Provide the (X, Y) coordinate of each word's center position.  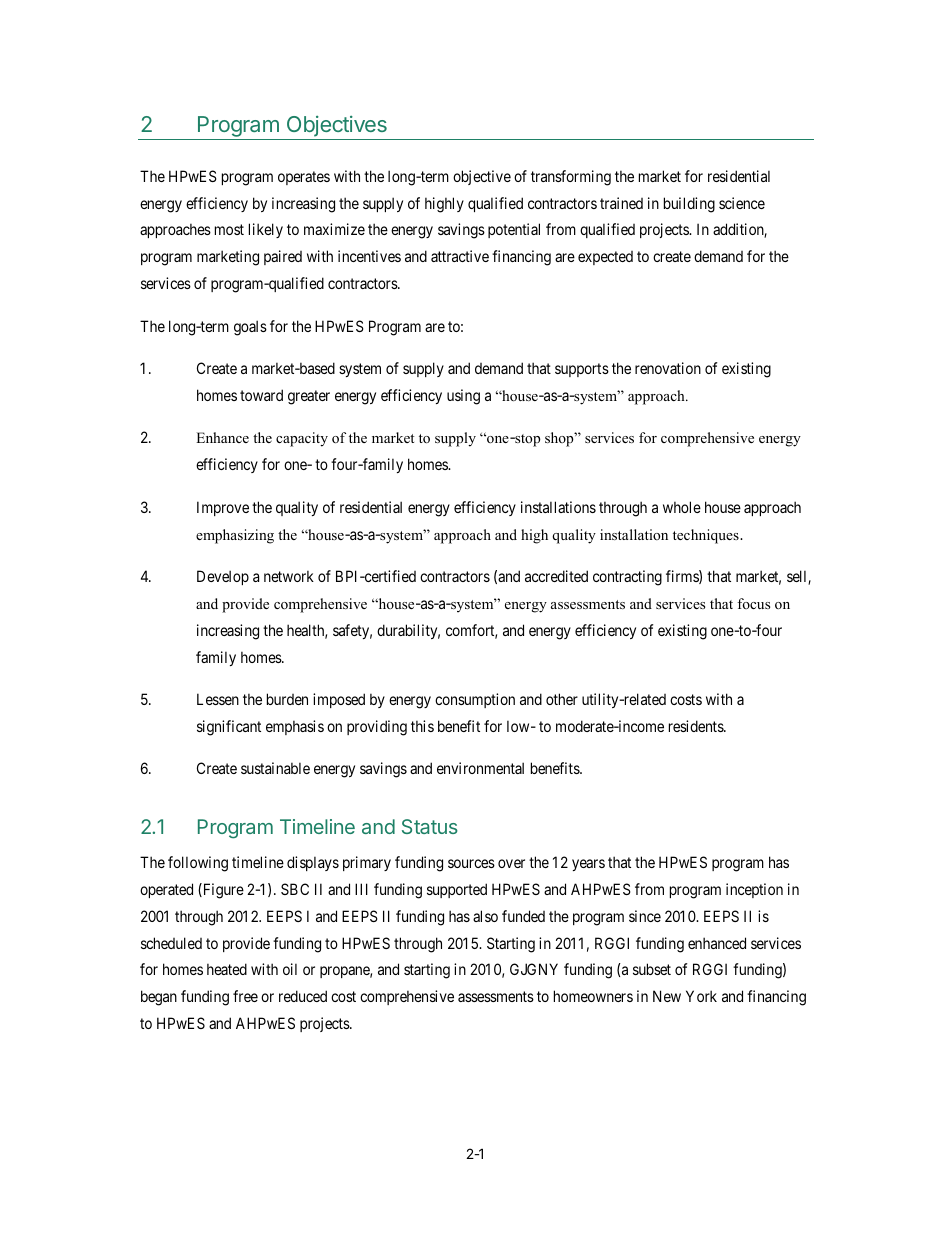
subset (652, 969)
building (689, 205)
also (485, 916)
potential (514, 230)
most (229, 230)
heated (227, 969)
